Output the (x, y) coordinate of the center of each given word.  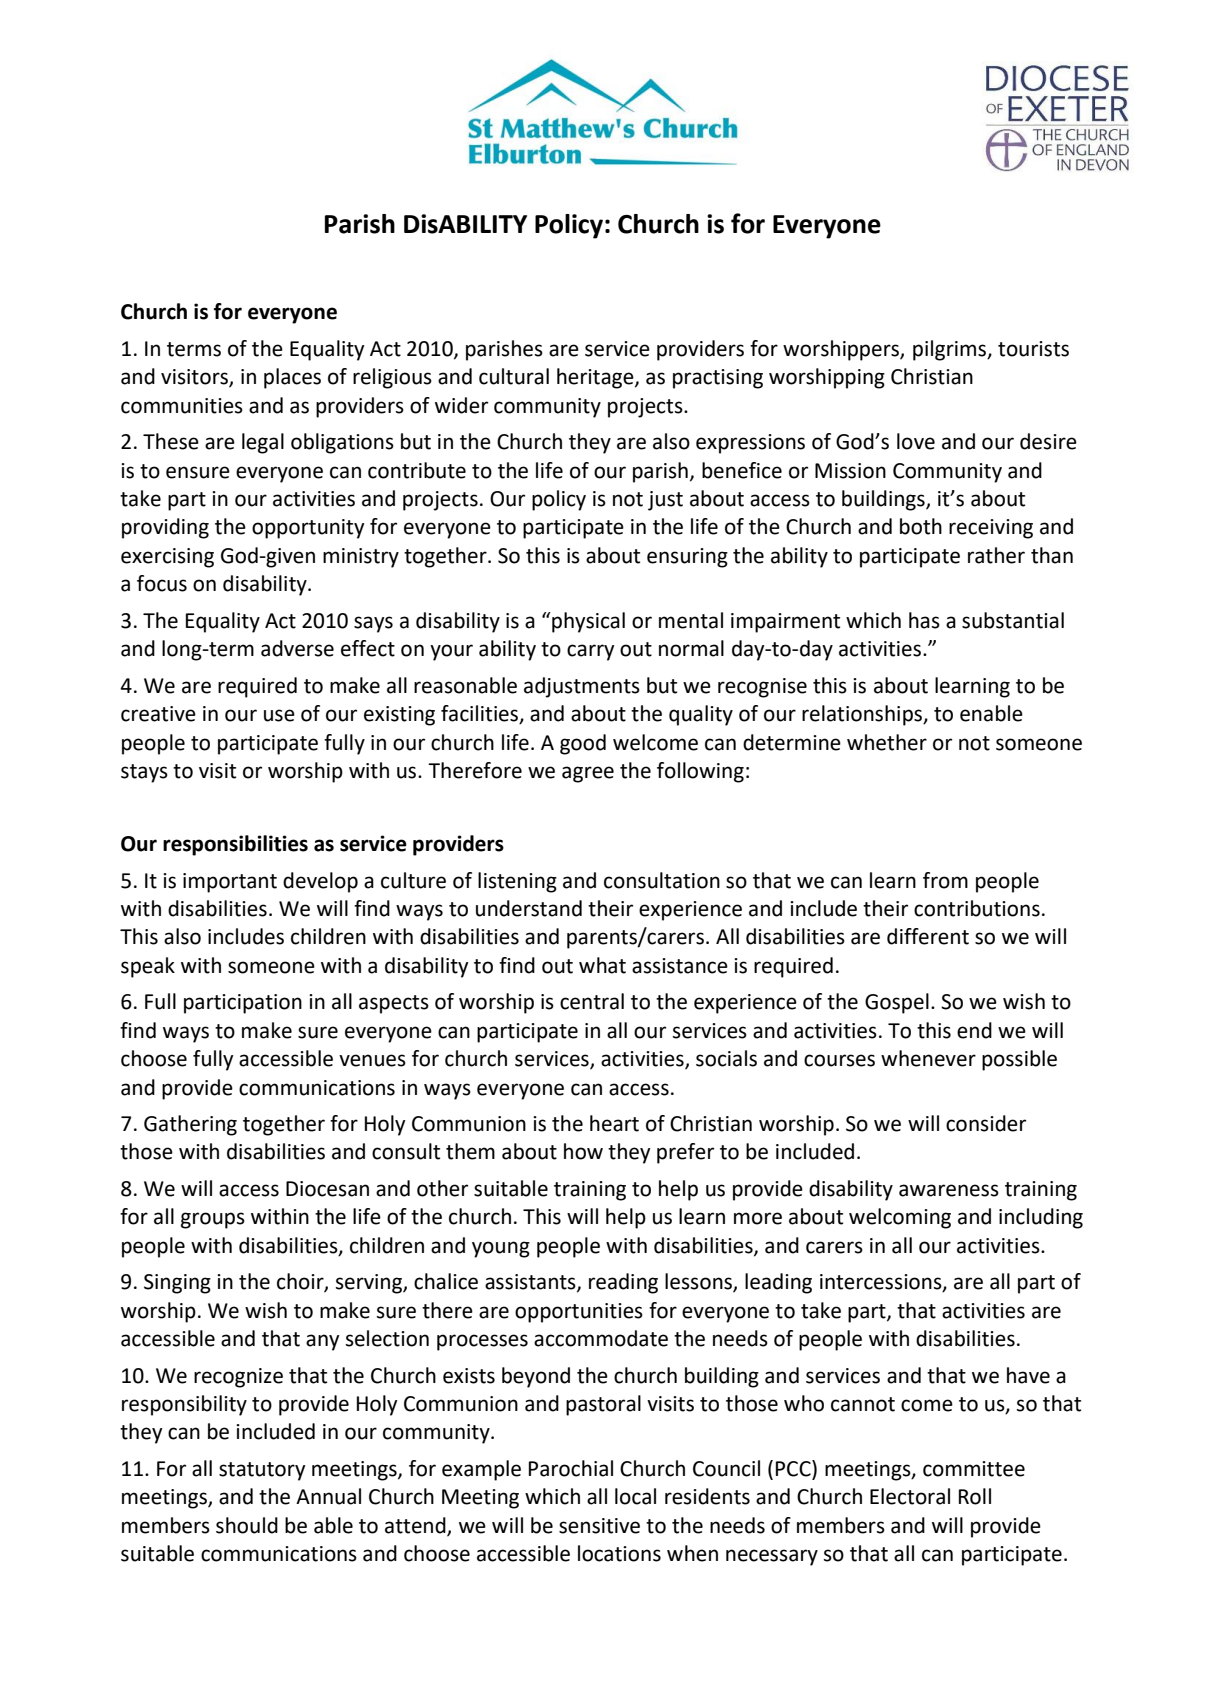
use (279, 715)
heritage (596, 378)
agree (588, 774)
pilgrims (950, 350)
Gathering (190, 1125)
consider (986, 1123)
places (292, 378)
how (583, 1151)
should (247, 1525)
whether (887, 742)
